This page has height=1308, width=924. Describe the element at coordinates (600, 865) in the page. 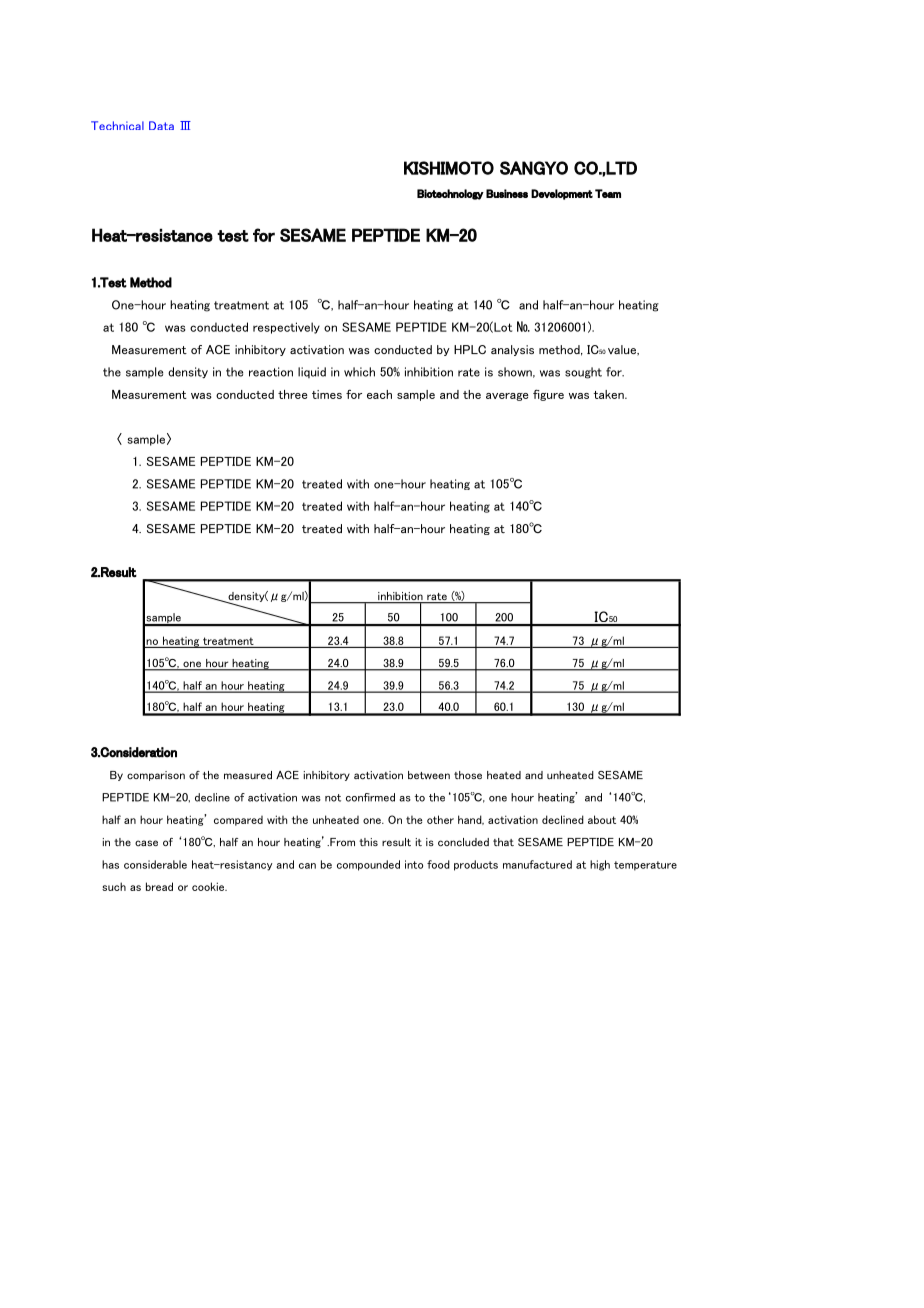

I see `high` at that location.
